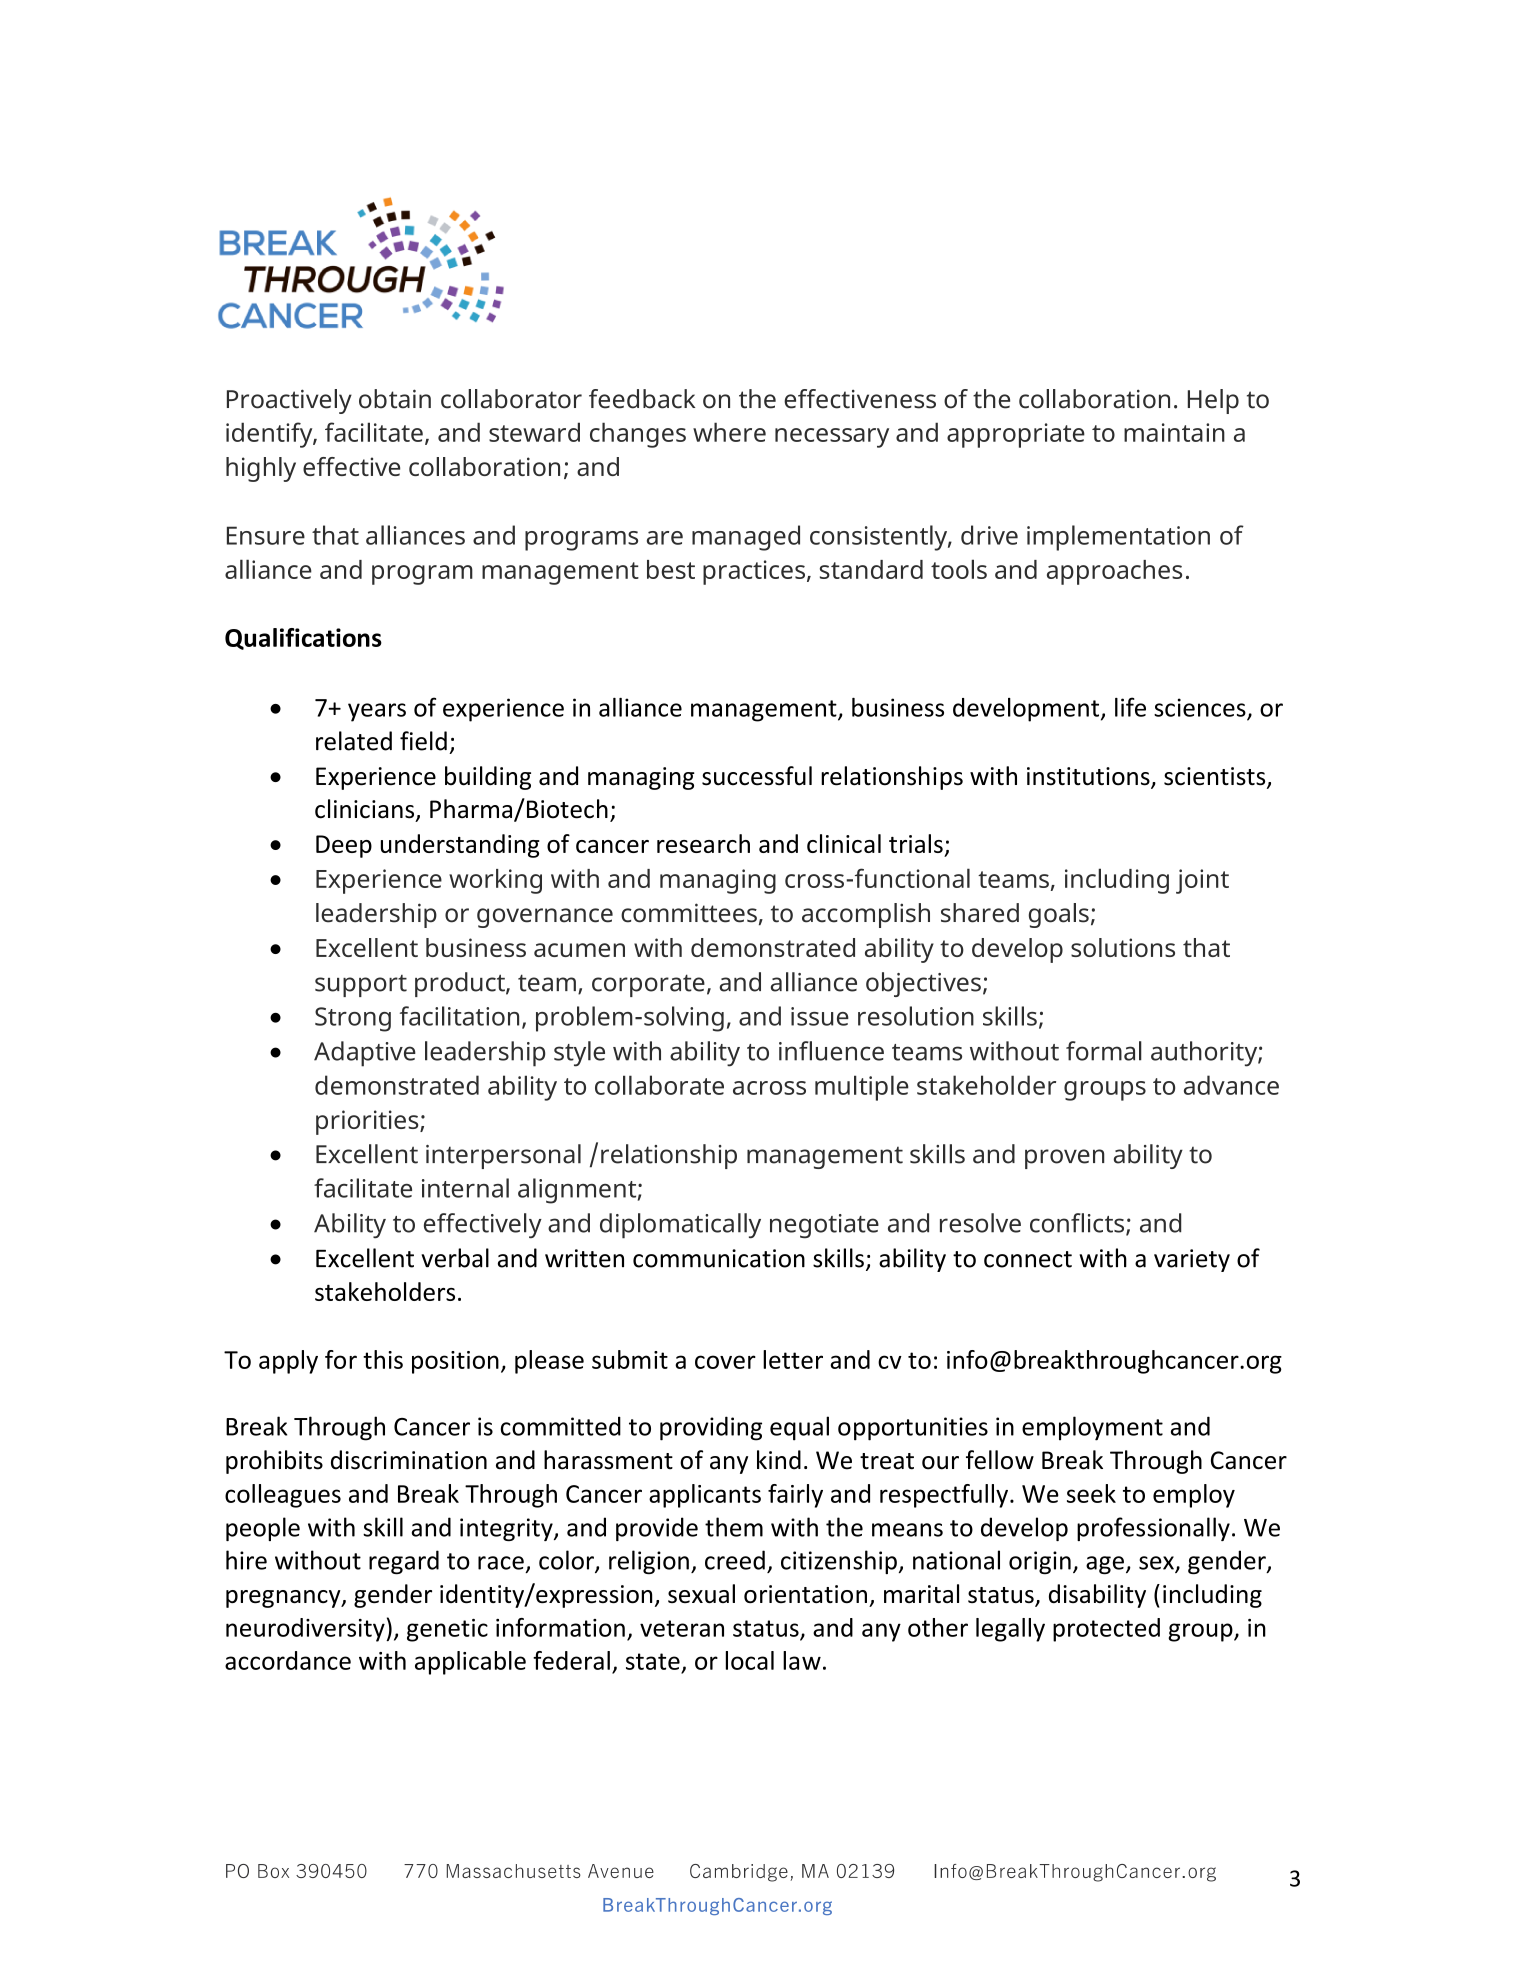  Describe the element at coordinates (455, 1258) in the document. I see `verbal` at that location.
